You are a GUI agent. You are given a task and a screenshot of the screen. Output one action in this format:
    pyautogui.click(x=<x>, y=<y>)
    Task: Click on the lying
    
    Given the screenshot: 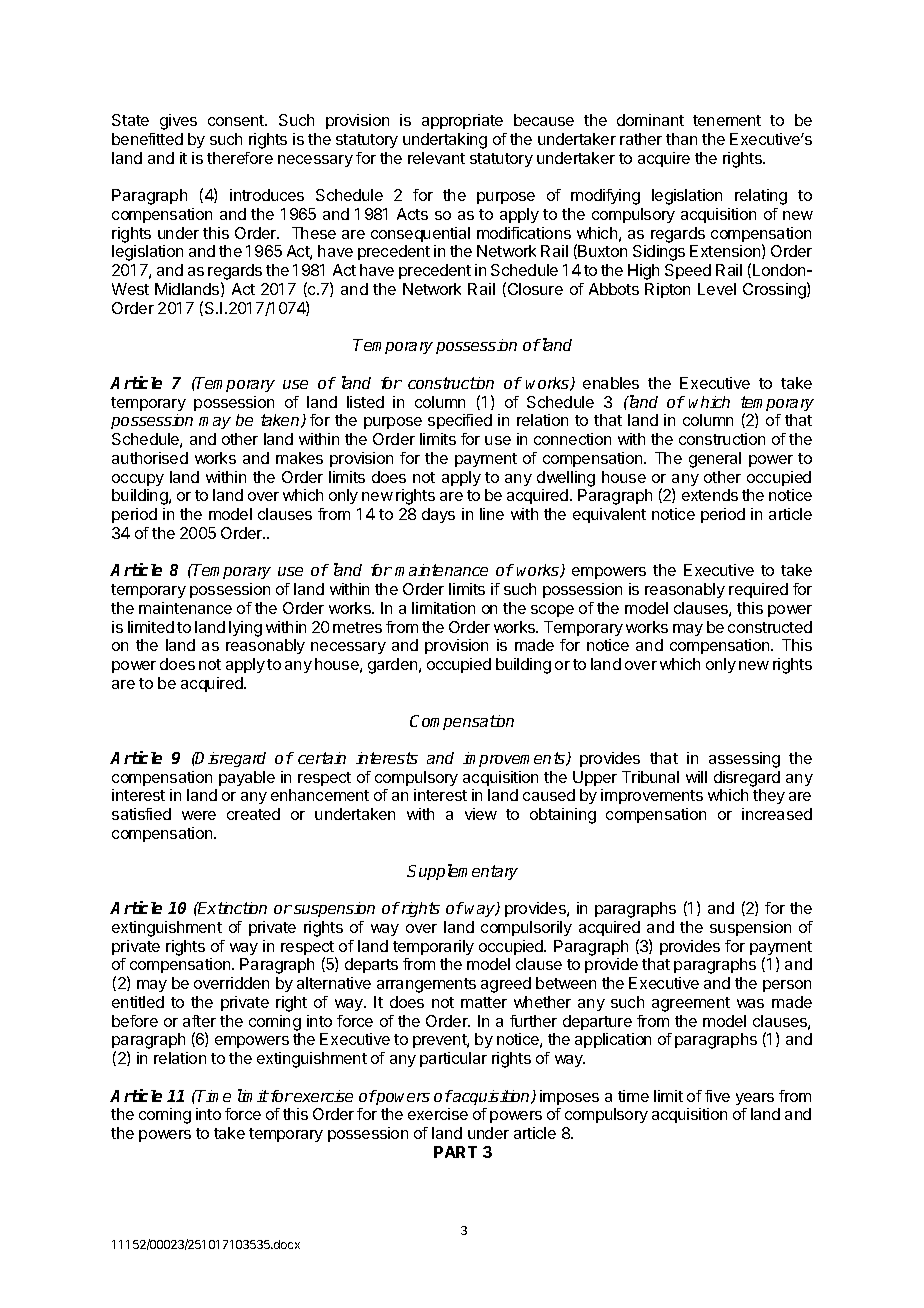 What is the action you would take?
    pyautogui.click(x=245, y=629)
